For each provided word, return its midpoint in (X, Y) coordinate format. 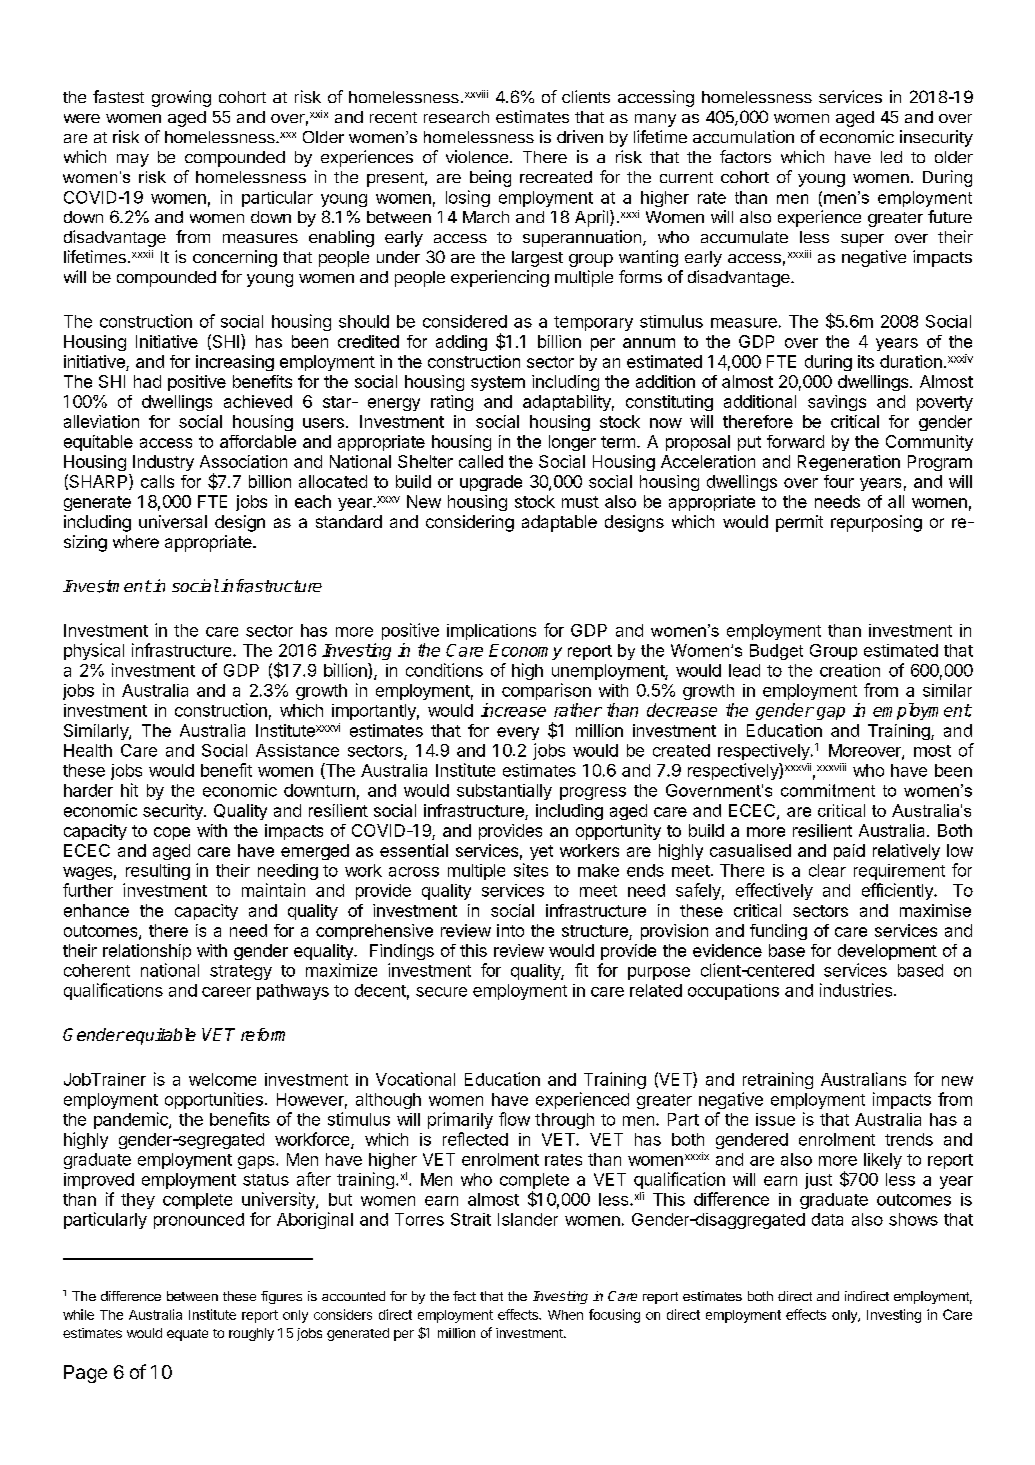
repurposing (876, 523)
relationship (147, 952)
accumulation (743, 136)
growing (181, 98)
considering (470, 523)
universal (173, 521)
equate (187, 1335)
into (510, 930)
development (887, 952)
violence (478, 156)
